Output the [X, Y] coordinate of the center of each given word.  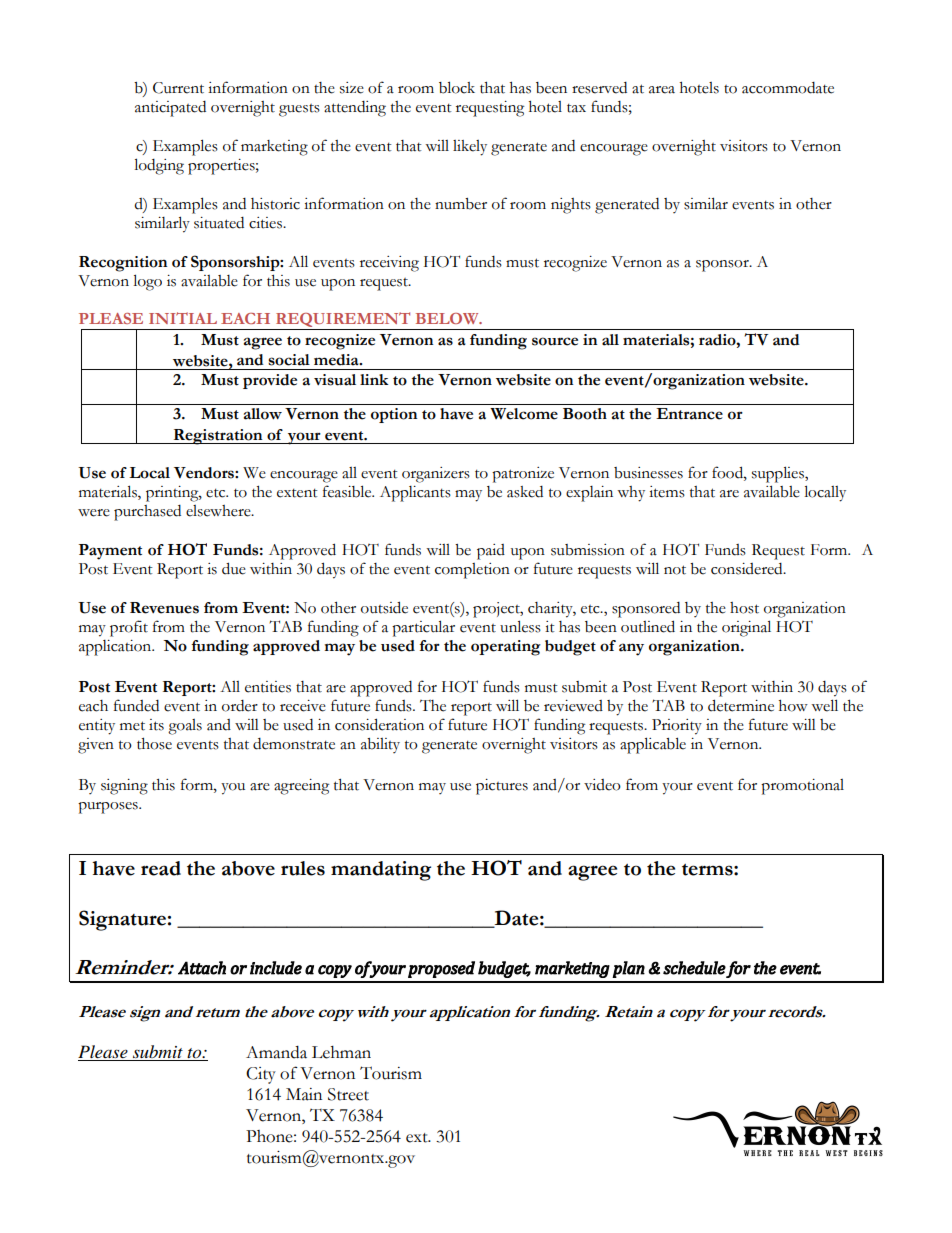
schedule [694, 968]
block [457, 87]
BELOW [448, 318]
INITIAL [183, 318]
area [662, 90]
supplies [779, 474]
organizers [436, 475]
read [161, 868]
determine [741, 705]
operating [506, 648]
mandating [381, 871]
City [261, 1075]
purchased [147, 513]
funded [136, 705]
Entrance [689, 414]
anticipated [170, 109]
